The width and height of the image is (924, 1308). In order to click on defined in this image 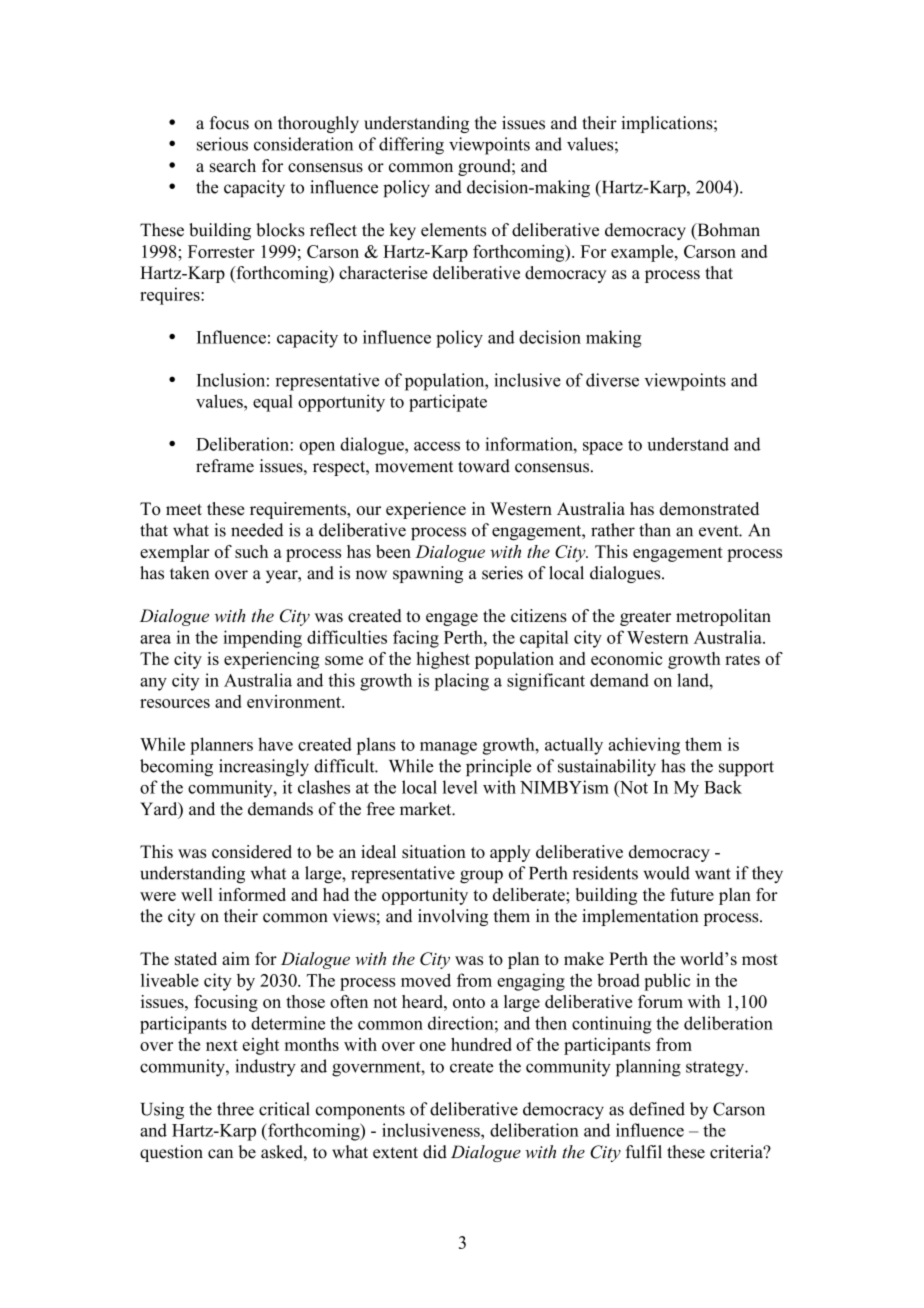, I will do `click(657, 1109)`.
